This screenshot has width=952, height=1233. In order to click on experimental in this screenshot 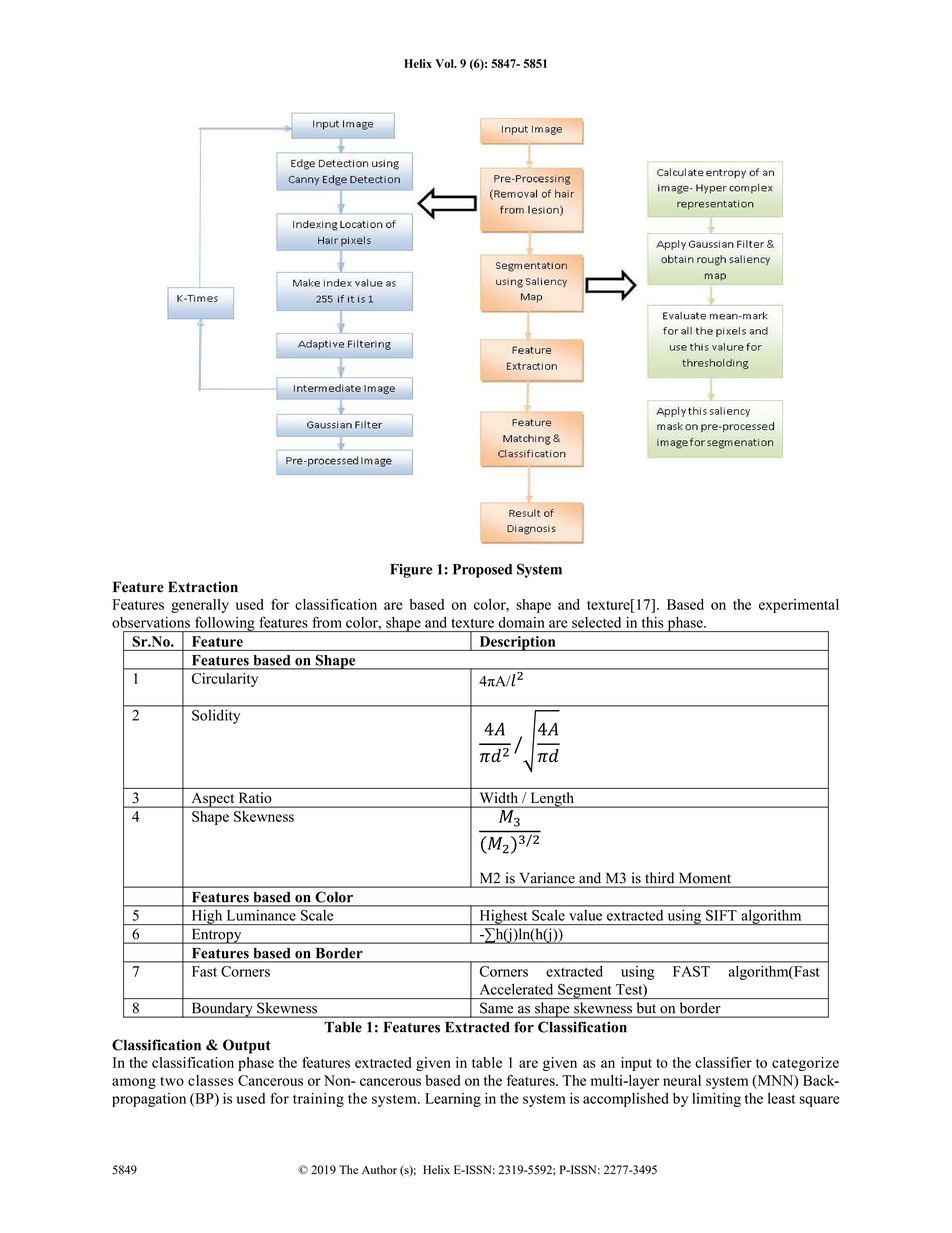, I will do `click(799, 606)`.
